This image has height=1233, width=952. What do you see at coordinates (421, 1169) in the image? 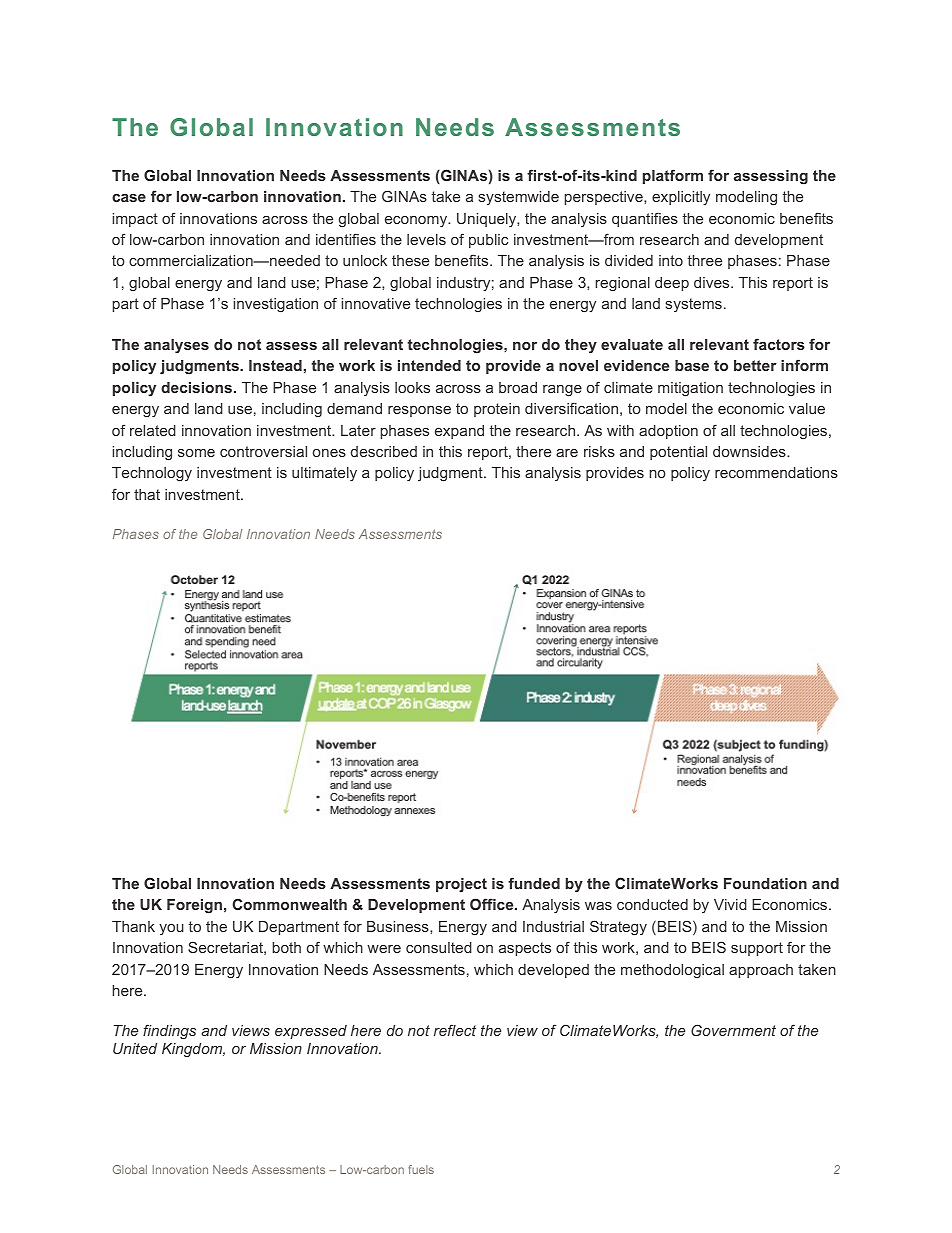
I see `fuels` at bounding box center [421, 1169].
